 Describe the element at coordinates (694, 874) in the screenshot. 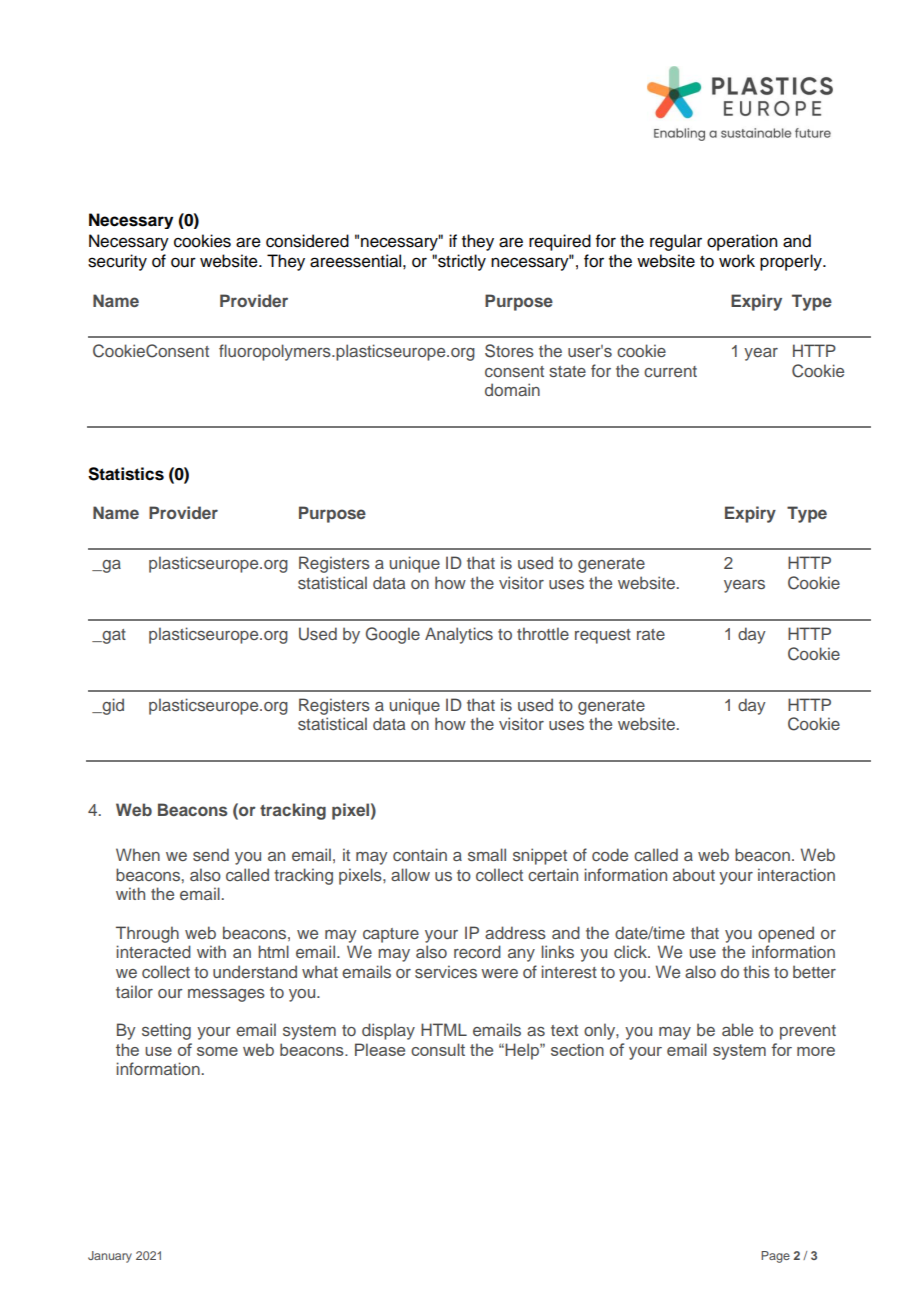

I see `about` at that location.
